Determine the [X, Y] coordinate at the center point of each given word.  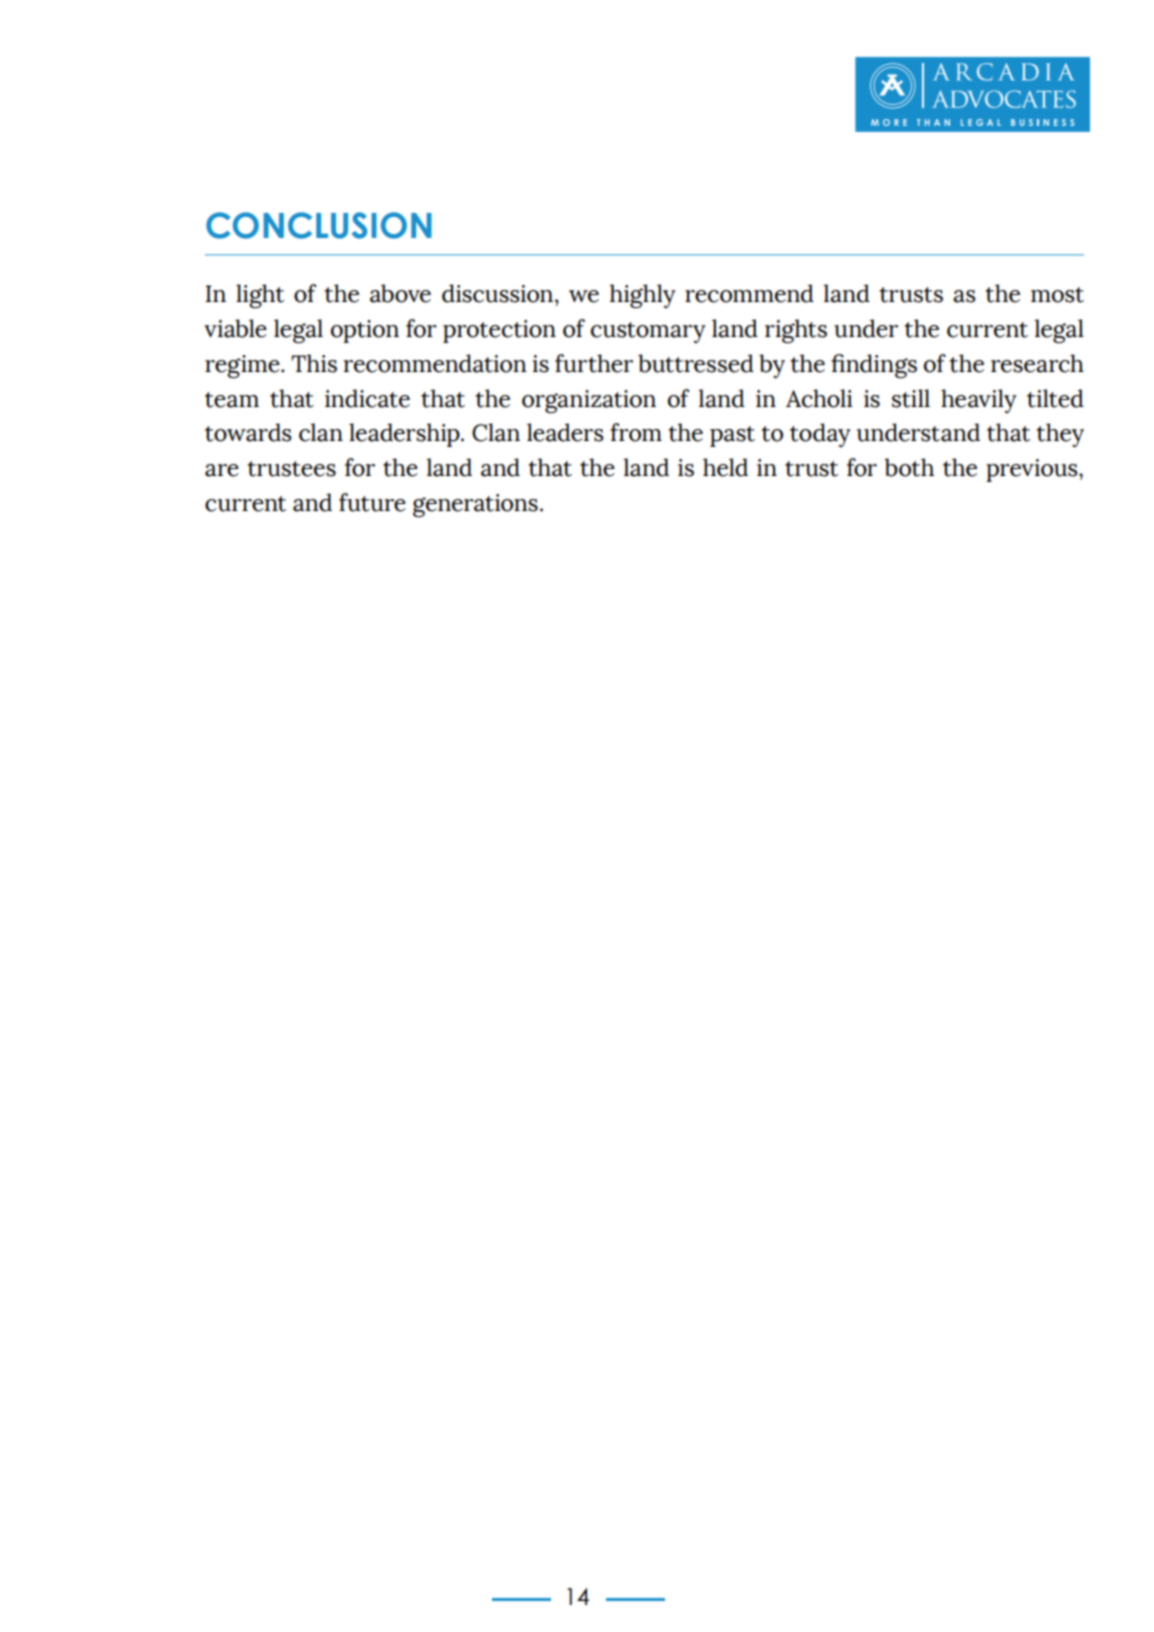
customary [648, 332]
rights [796, 331]
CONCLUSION [319, 225]
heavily [978, 401]
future [372, 502]
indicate [367, 398]
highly [642, 296]
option [365, 331]
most [1057, 295]
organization [589, 401]
